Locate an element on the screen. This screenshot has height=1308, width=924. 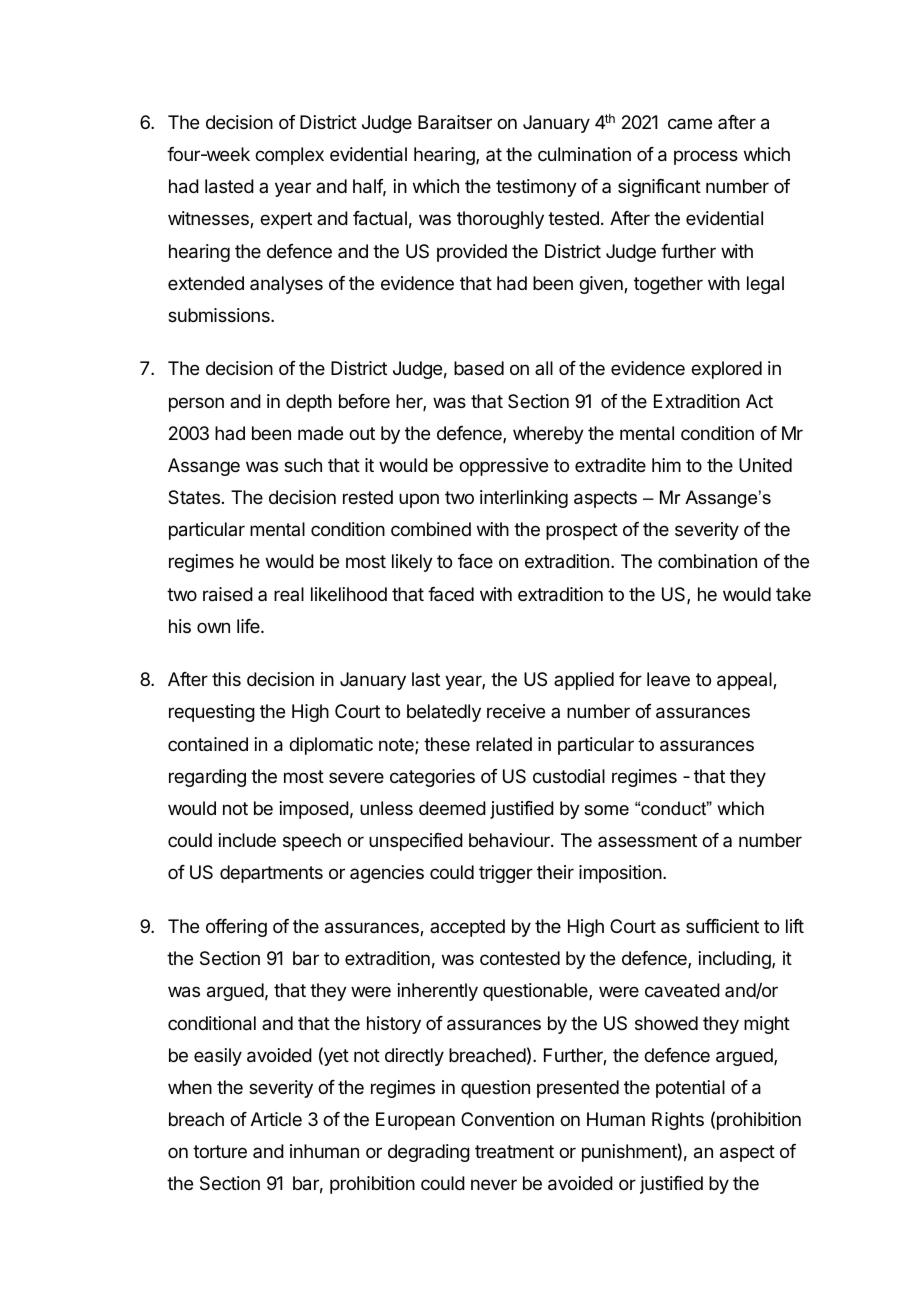
appeal is located at coordinates (745, 681).
